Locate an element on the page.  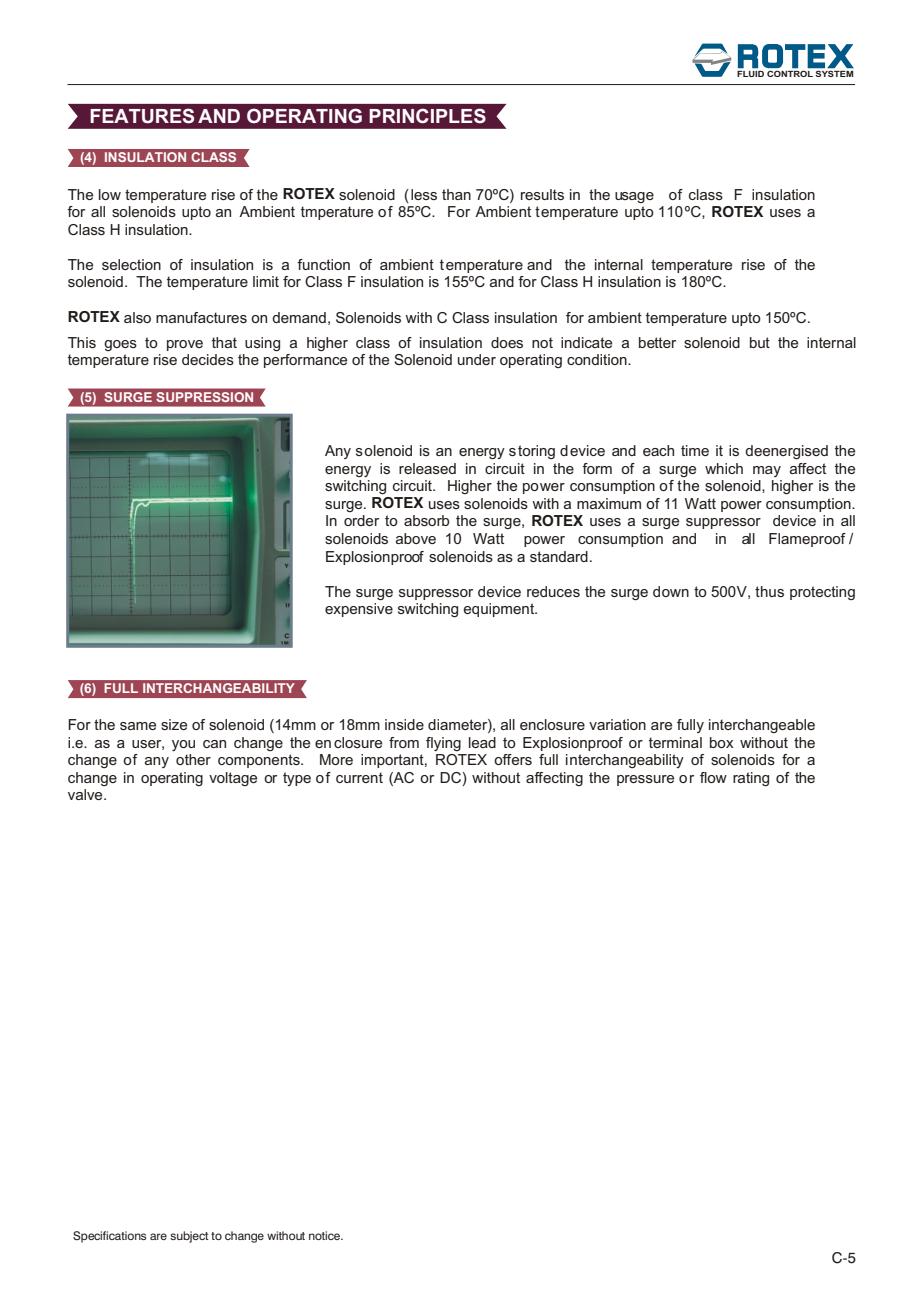
SUPPRESSION is located at coordinates (205, 397).
